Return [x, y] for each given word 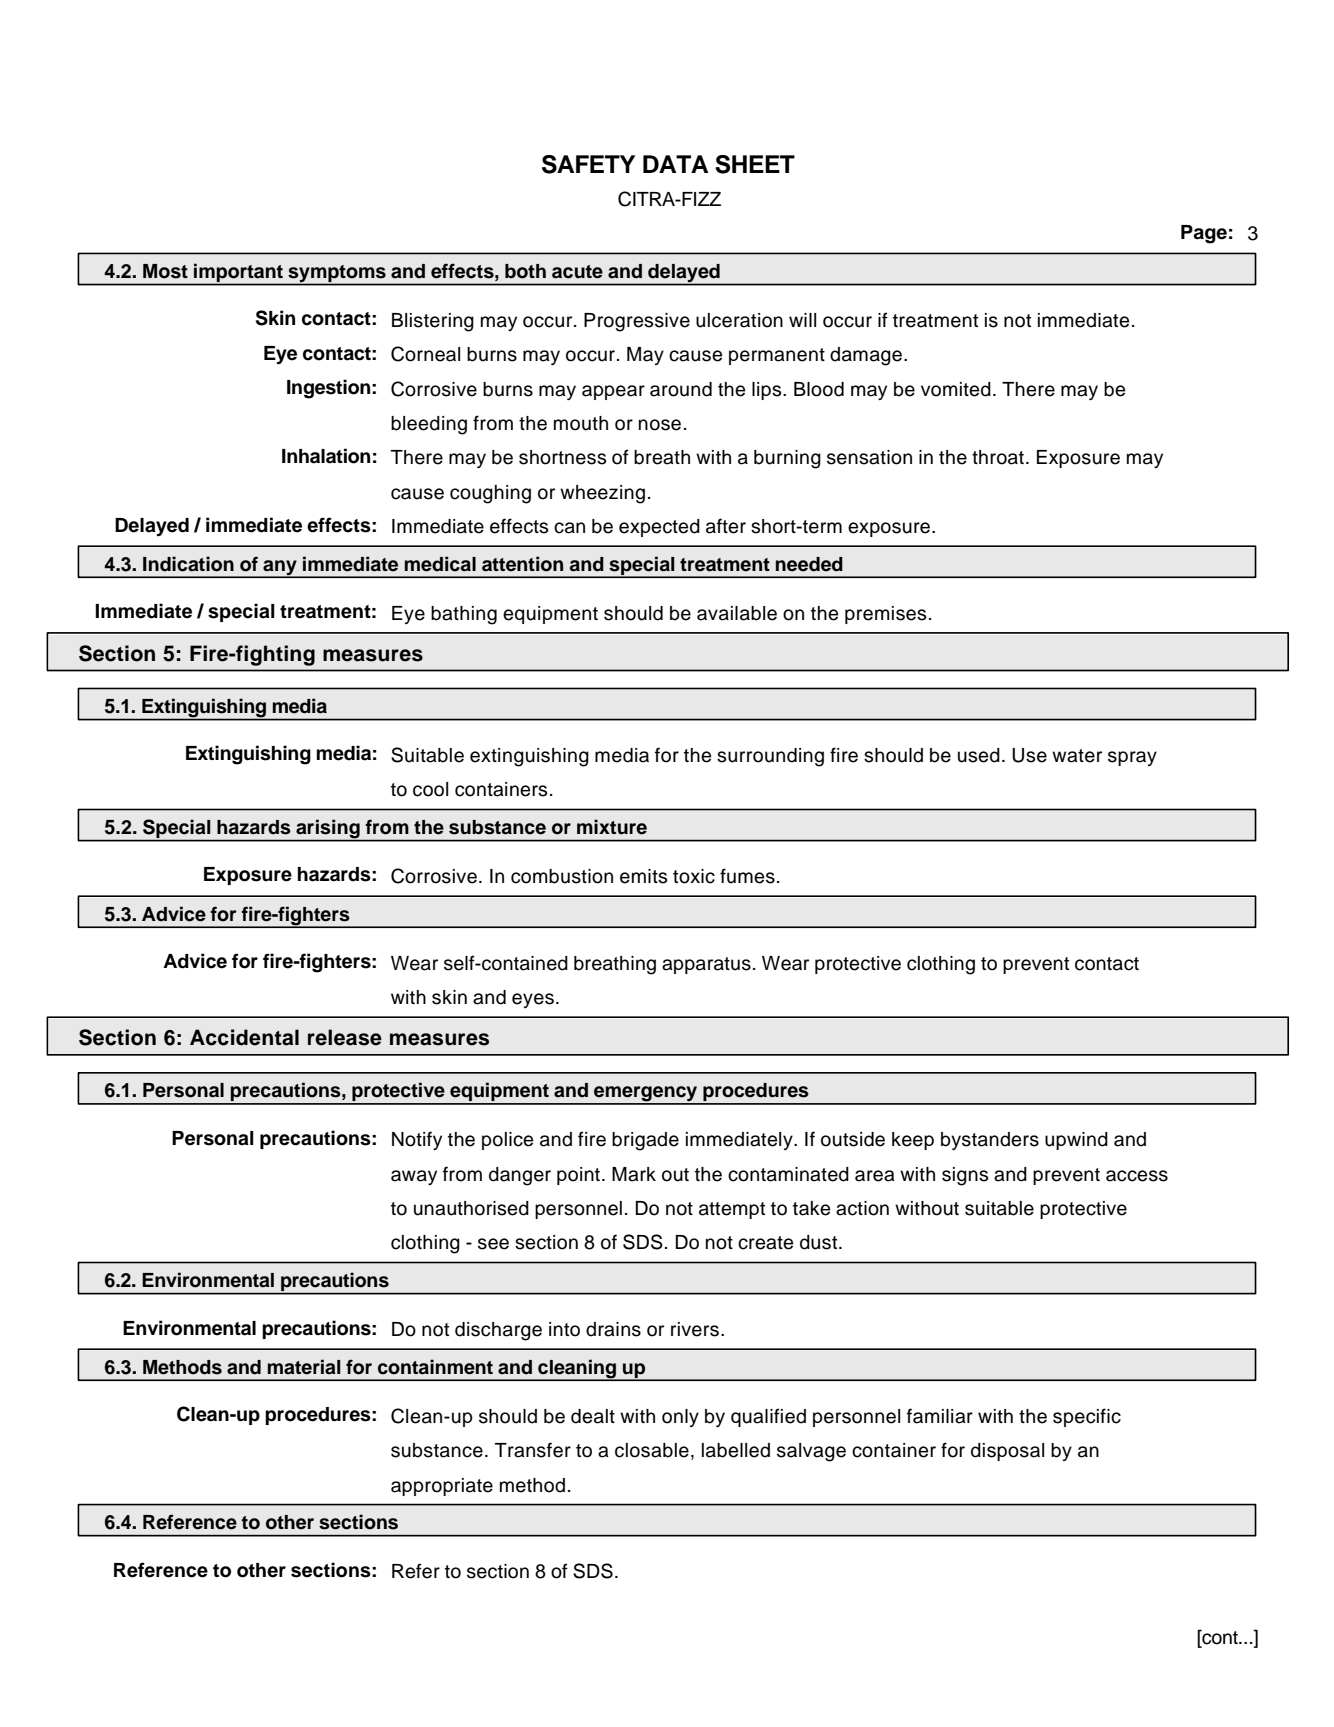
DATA [675, 164]
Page [1204, 234]
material [304, 1367]
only [680, 1418]
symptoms [337, 275]
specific [1087, 1417]
